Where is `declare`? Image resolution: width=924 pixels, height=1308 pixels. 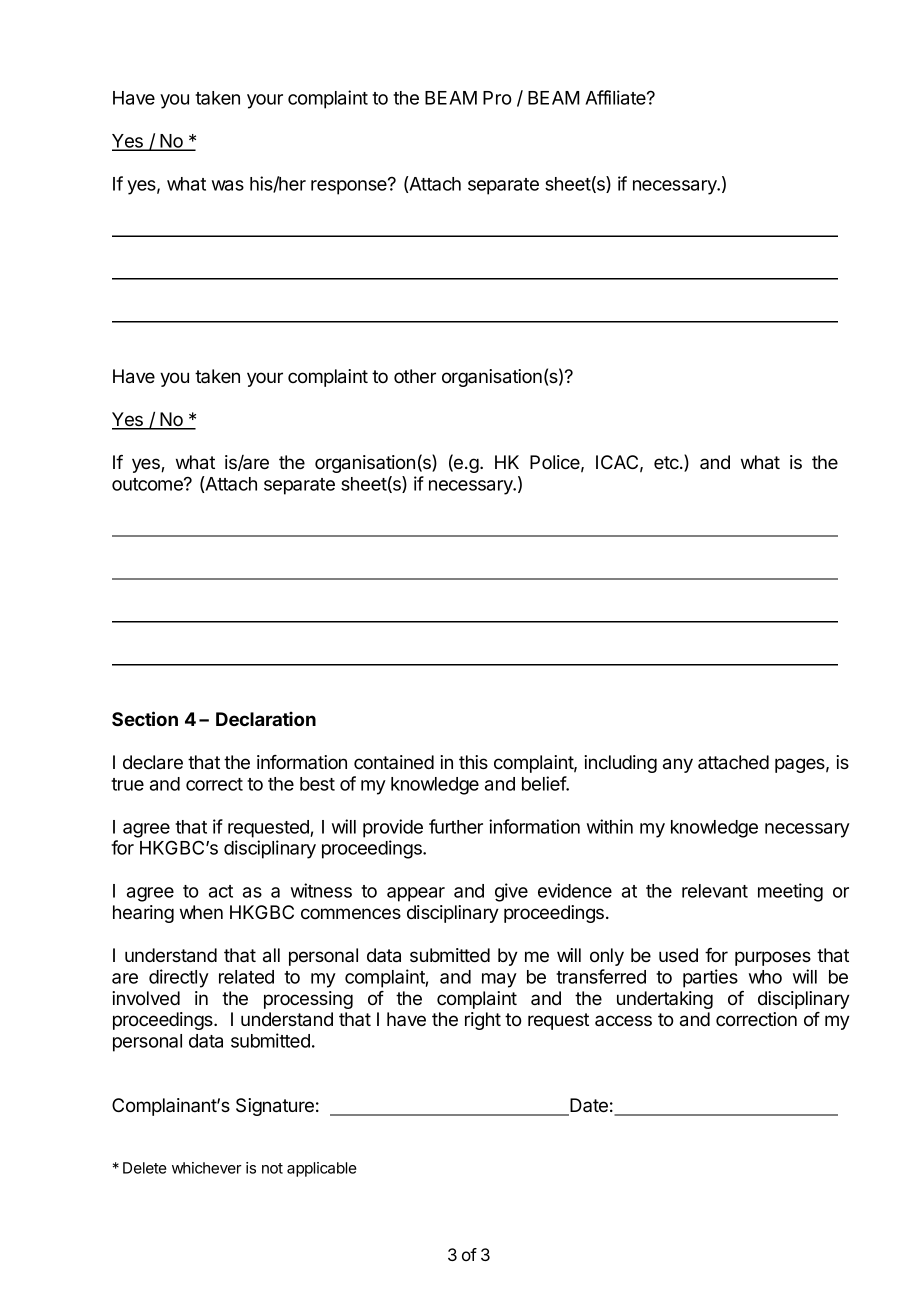
declare is located at coordinates (153, 762).
